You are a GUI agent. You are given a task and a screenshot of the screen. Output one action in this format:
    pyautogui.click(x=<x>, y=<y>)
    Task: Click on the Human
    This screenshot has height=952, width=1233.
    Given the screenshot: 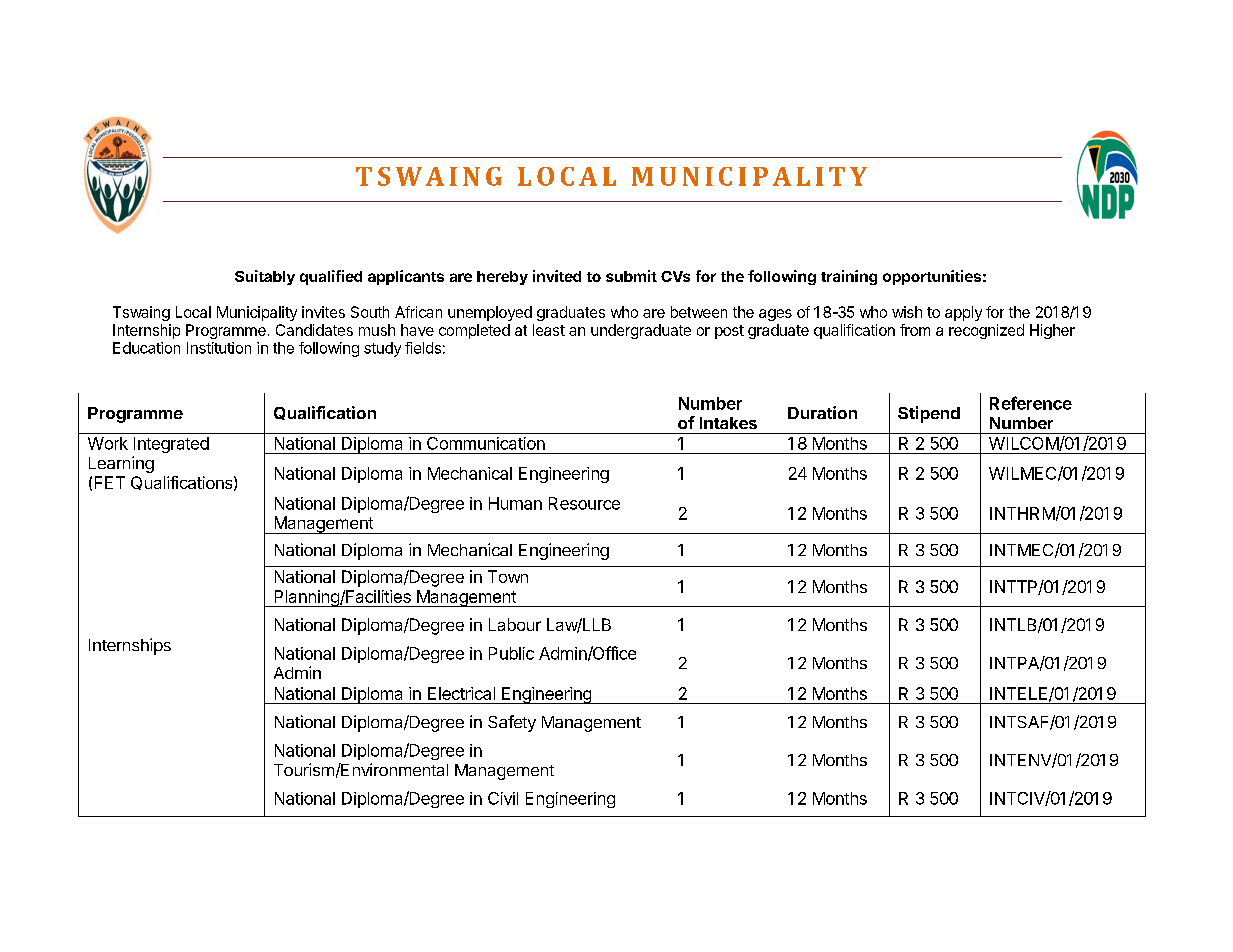 What is the action you would take?
    pyautogui.click(x=515, y=503)
